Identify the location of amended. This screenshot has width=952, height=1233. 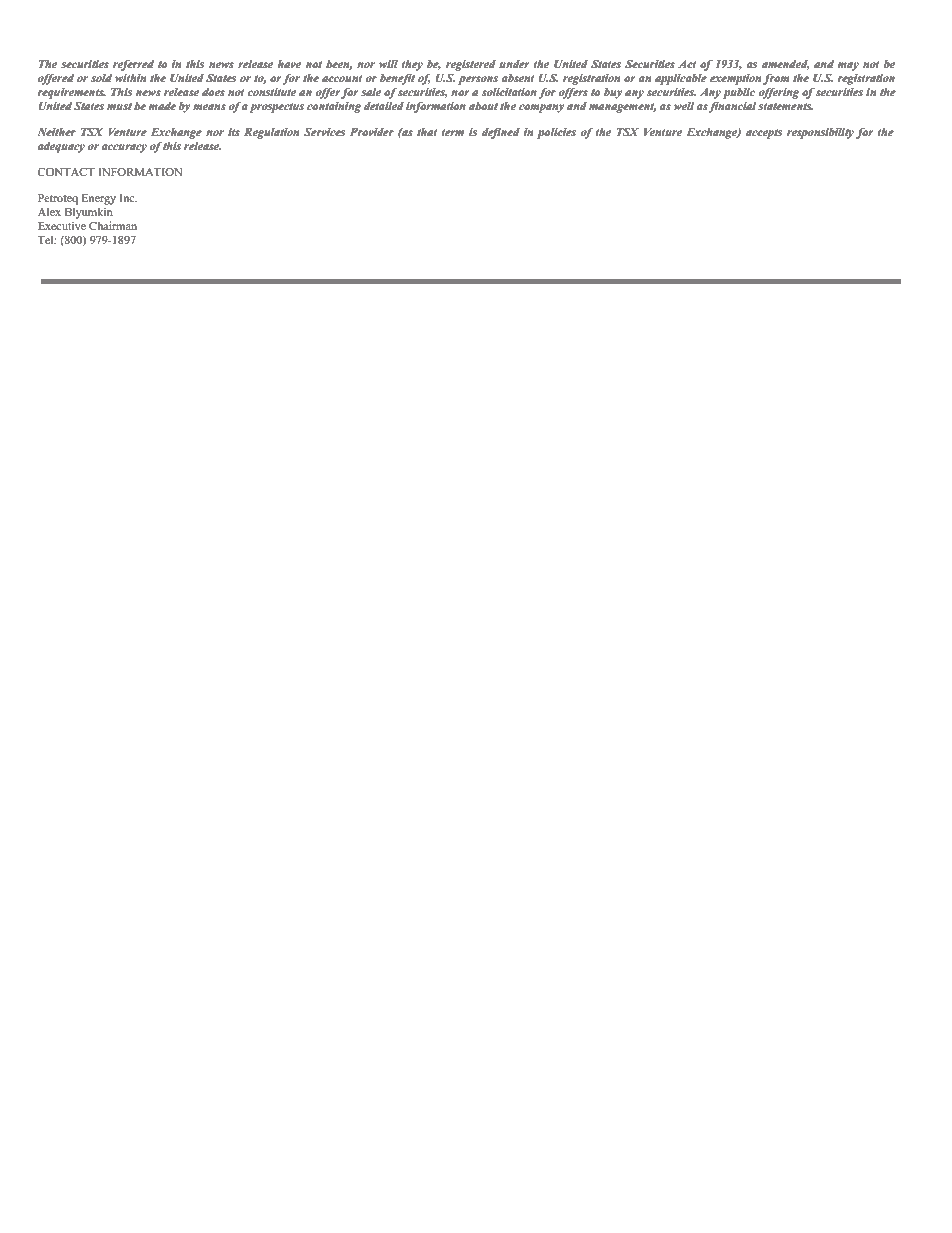
(786, 65).
